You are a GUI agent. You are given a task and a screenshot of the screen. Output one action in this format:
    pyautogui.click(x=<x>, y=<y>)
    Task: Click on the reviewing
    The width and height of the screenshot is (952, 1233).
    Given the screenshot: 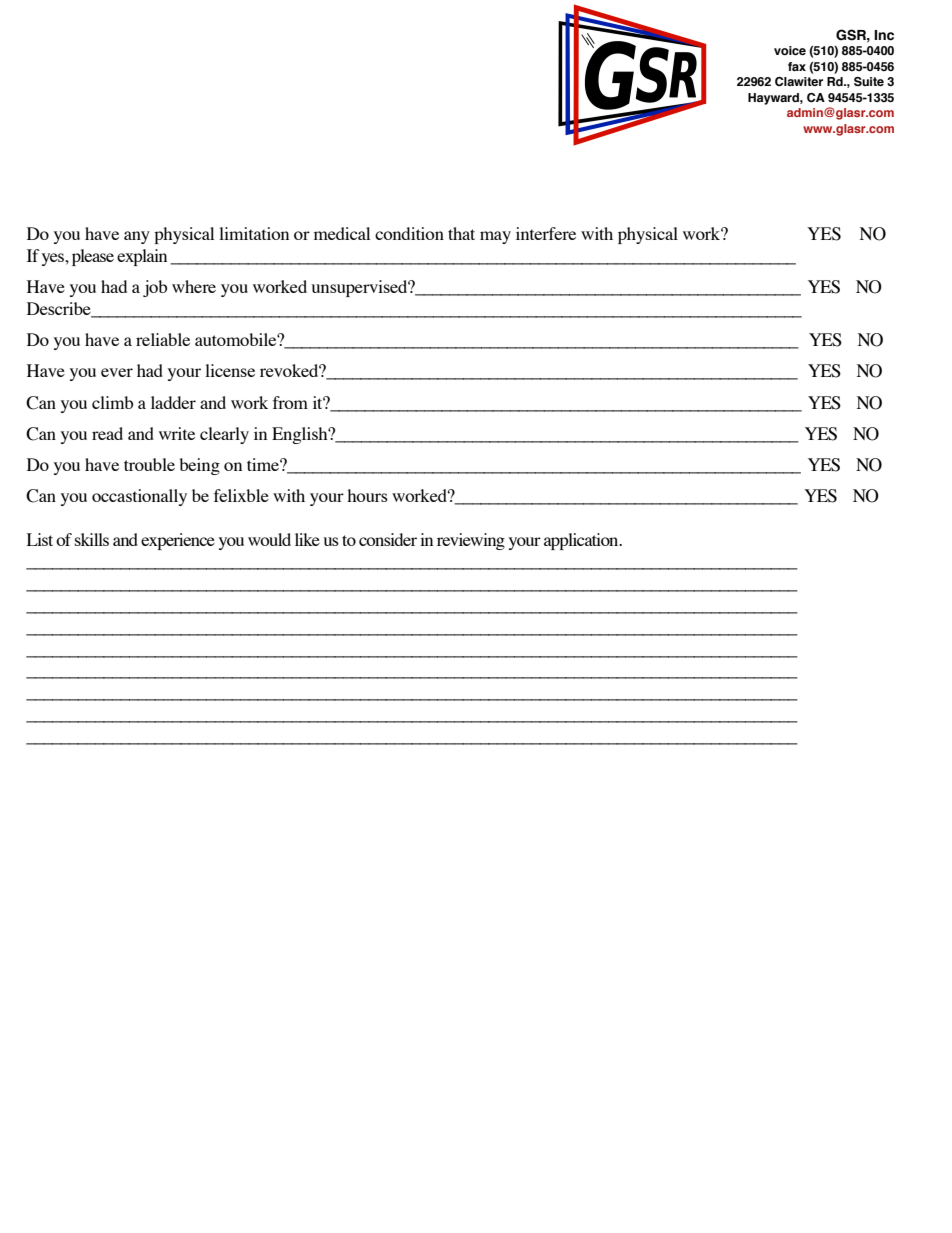 What is the action you would take?
    pyautogui.click(x=471, y=541)
